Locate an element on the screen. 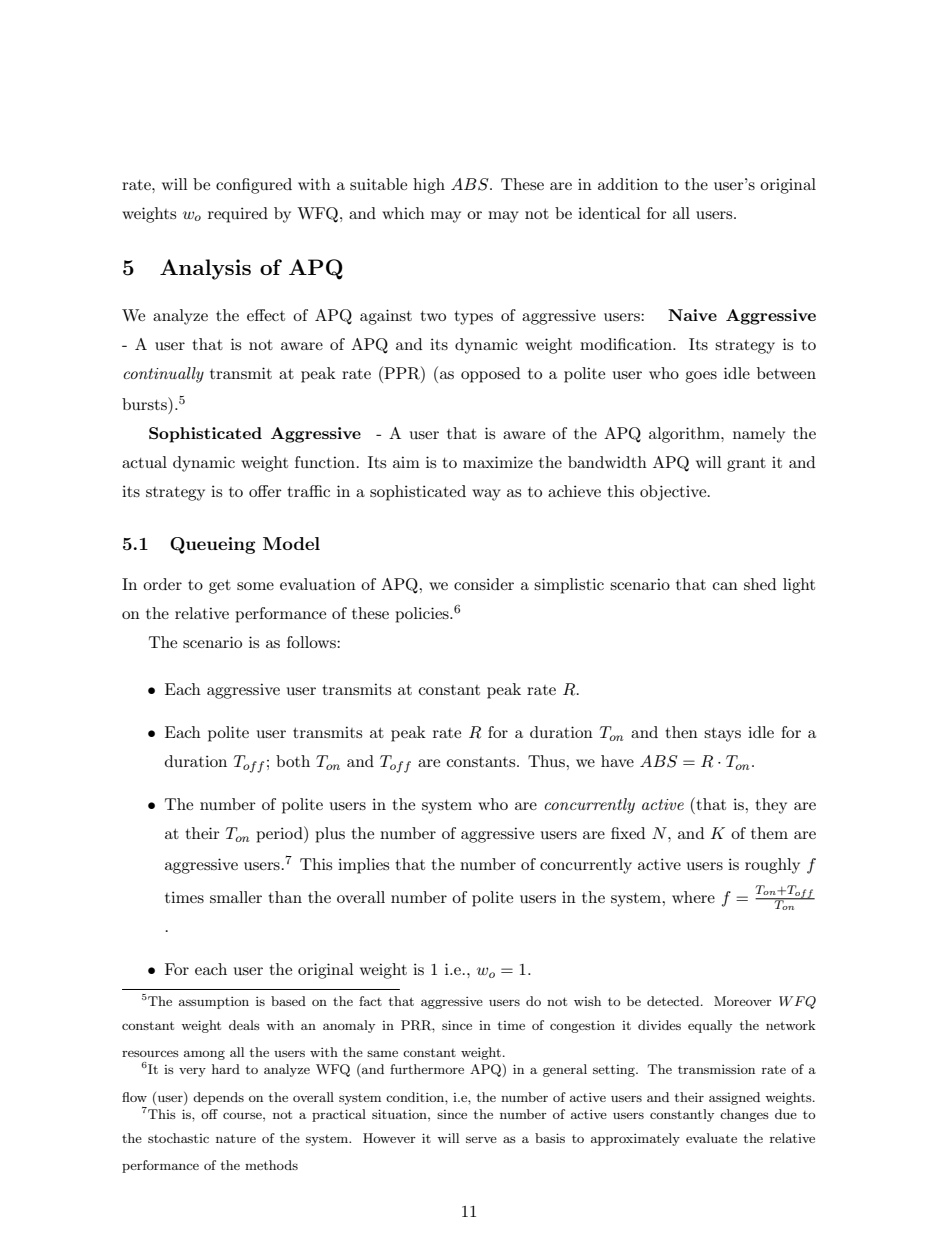  serve is located at coordinates (481, 1139).
